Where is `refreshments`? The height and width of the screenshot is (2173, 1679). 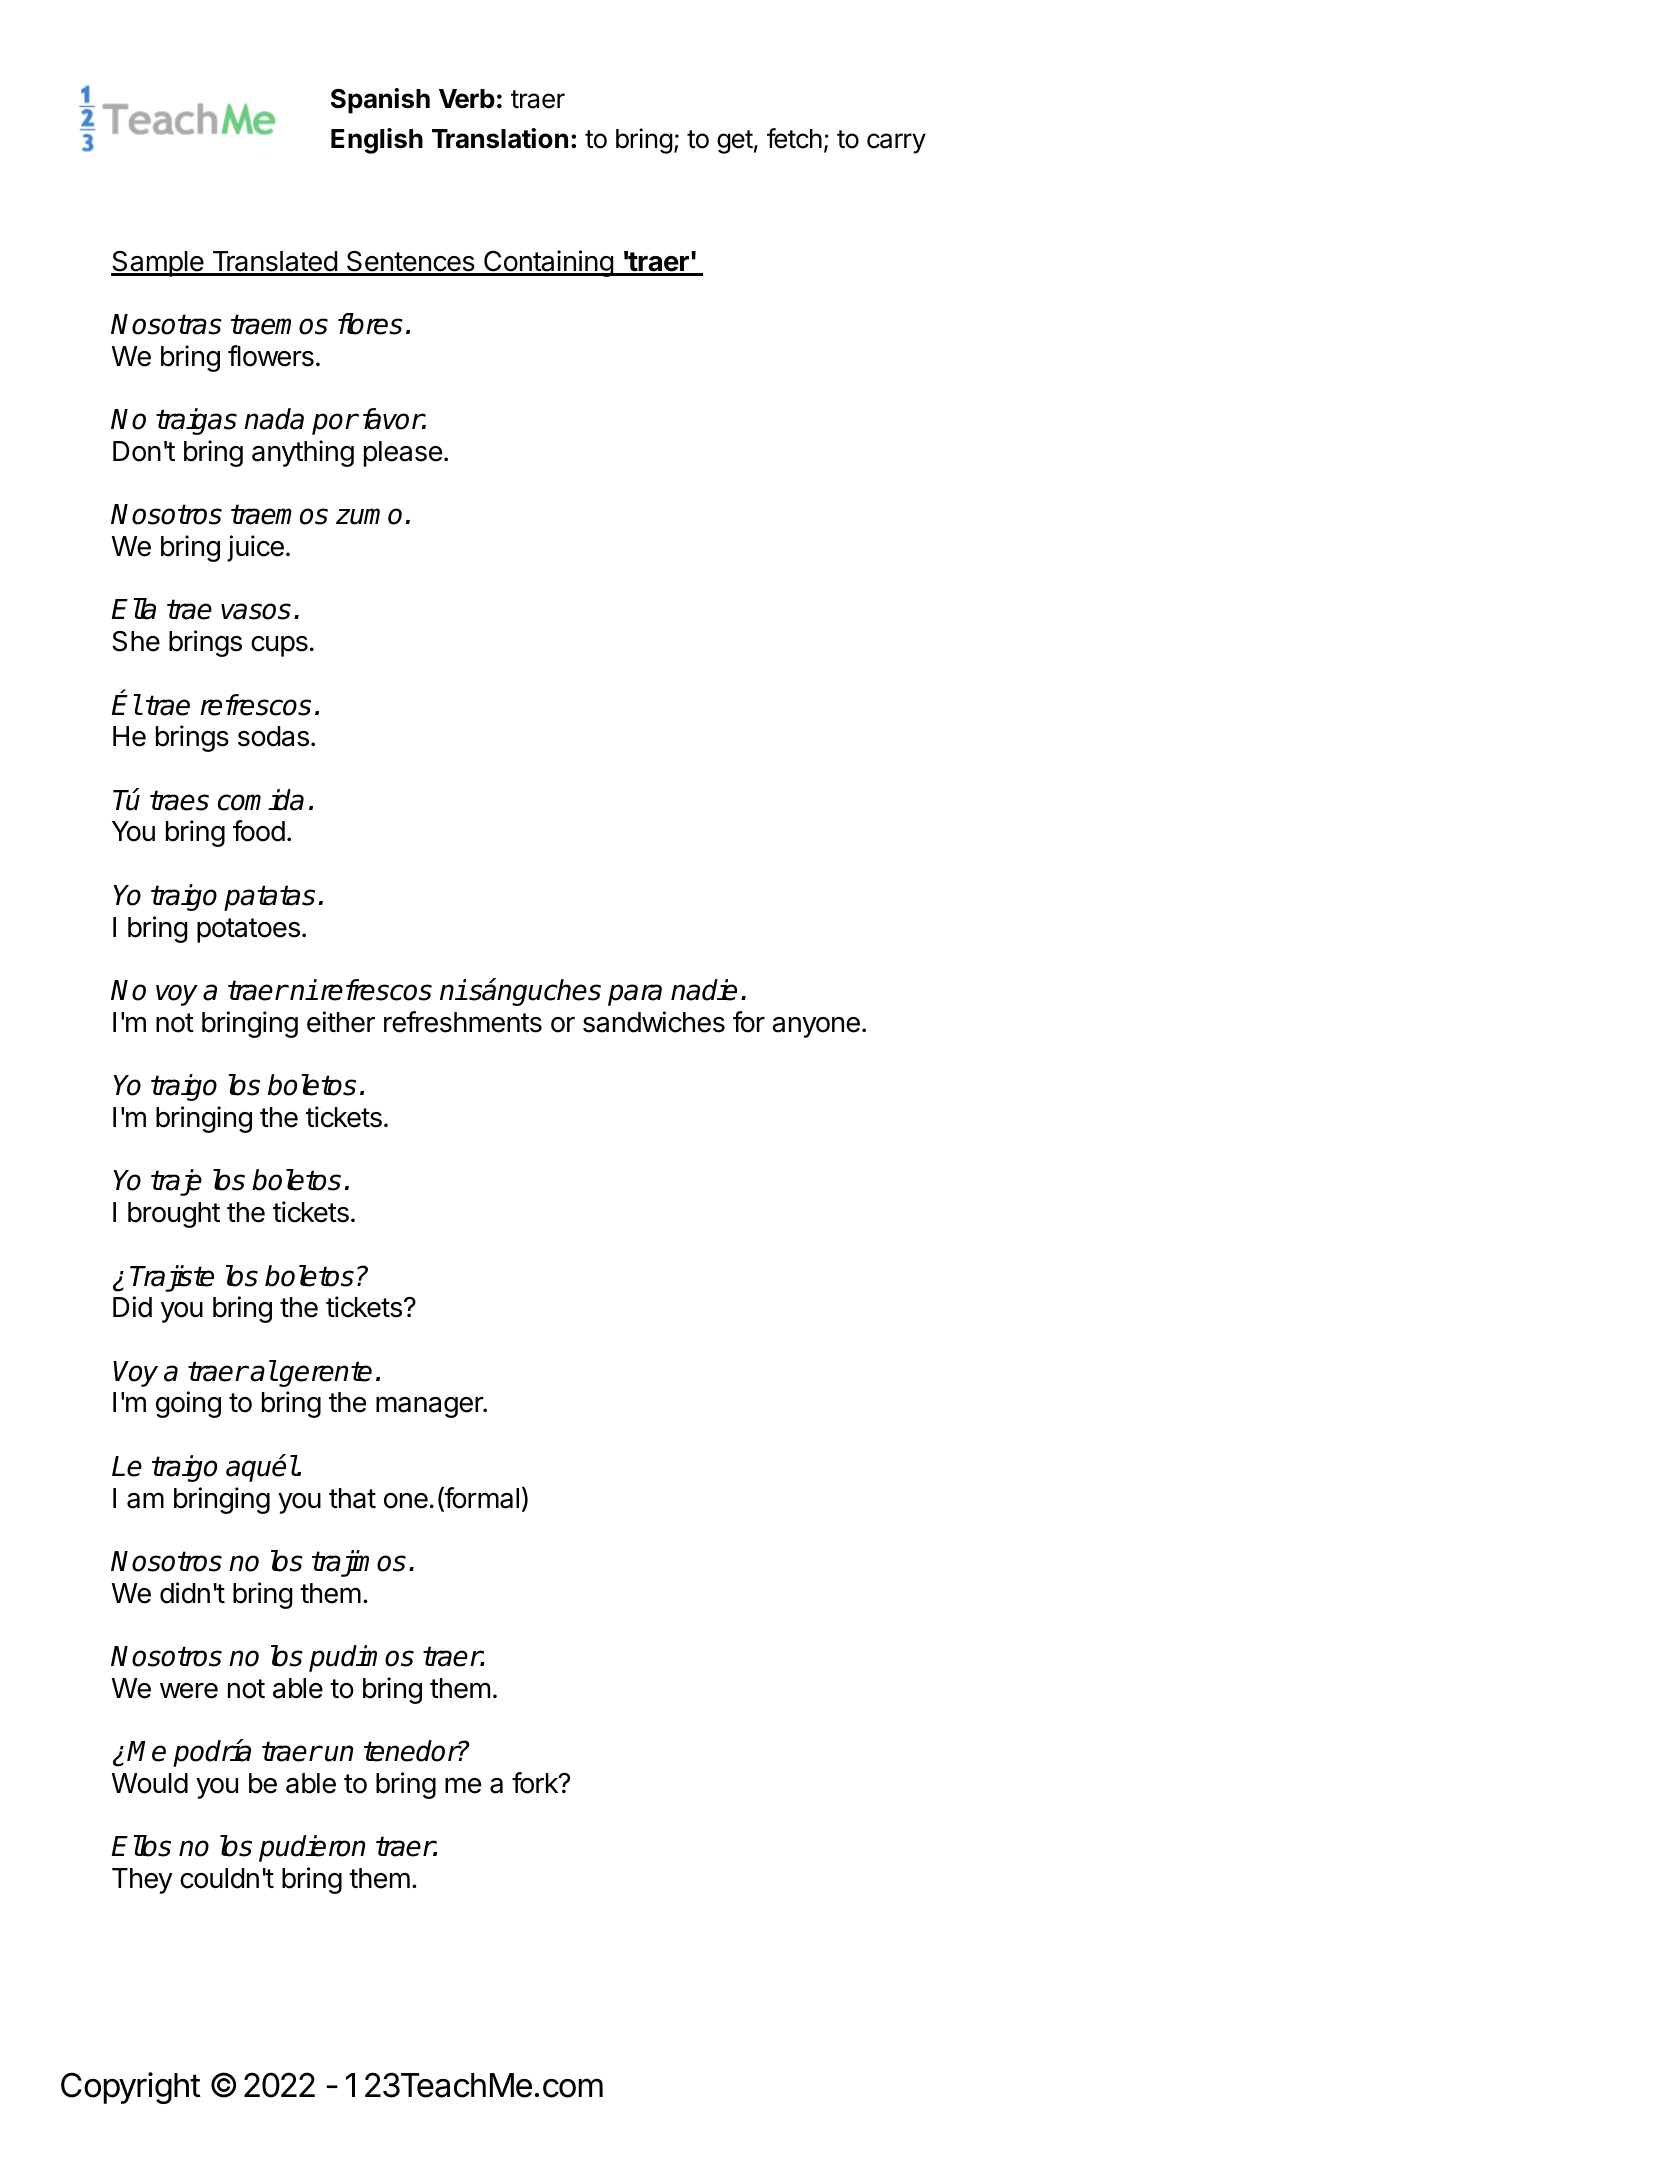
refreshments is located at coordinates (463, 1022).
